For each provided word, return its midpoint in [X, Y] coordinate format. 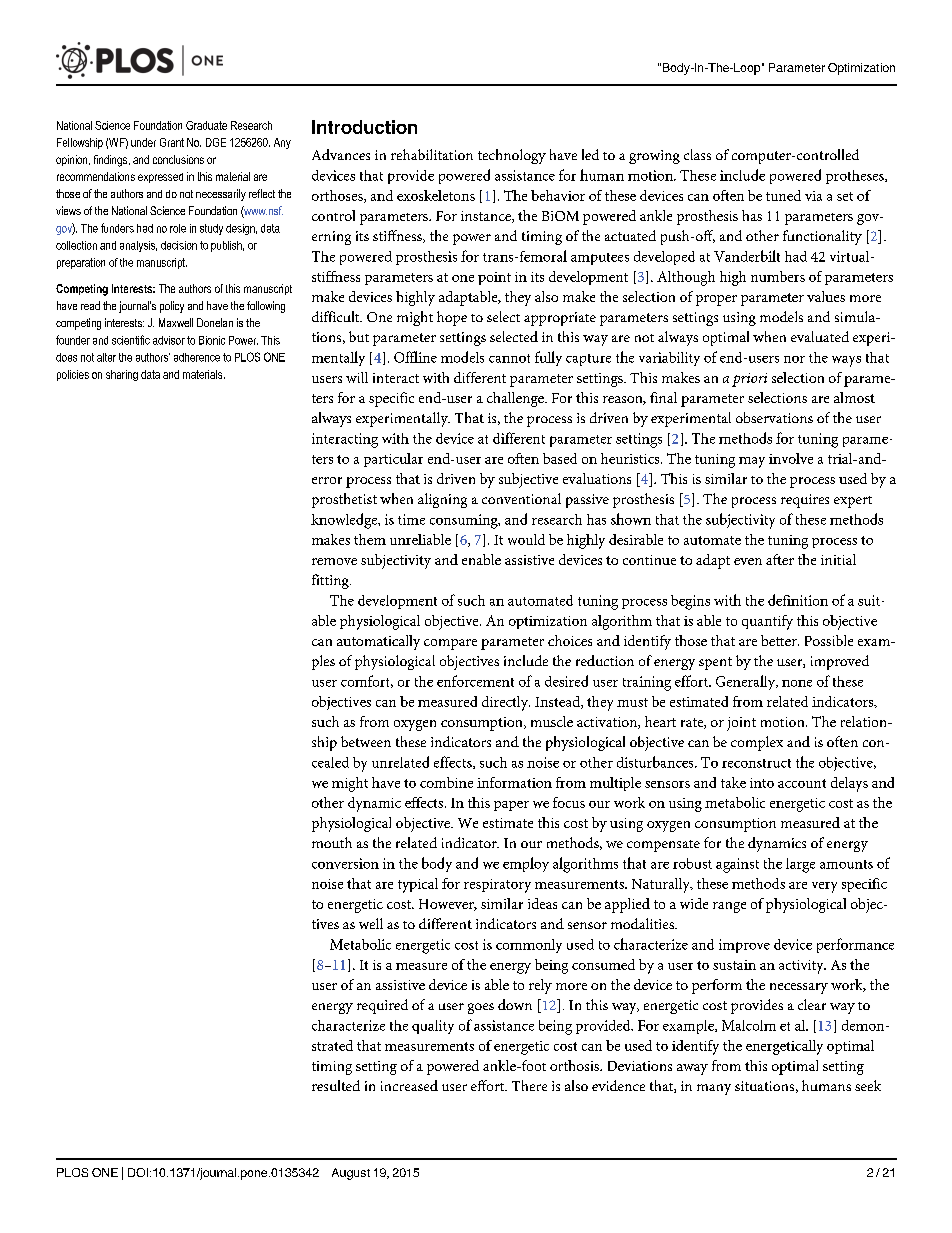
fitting [331, 581]
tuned [783, 195]
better [780, 640]
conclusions [178, 159]
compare [450, 644]
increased [409, 1085]
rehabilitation [432, 154]
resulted [336, 1085]
